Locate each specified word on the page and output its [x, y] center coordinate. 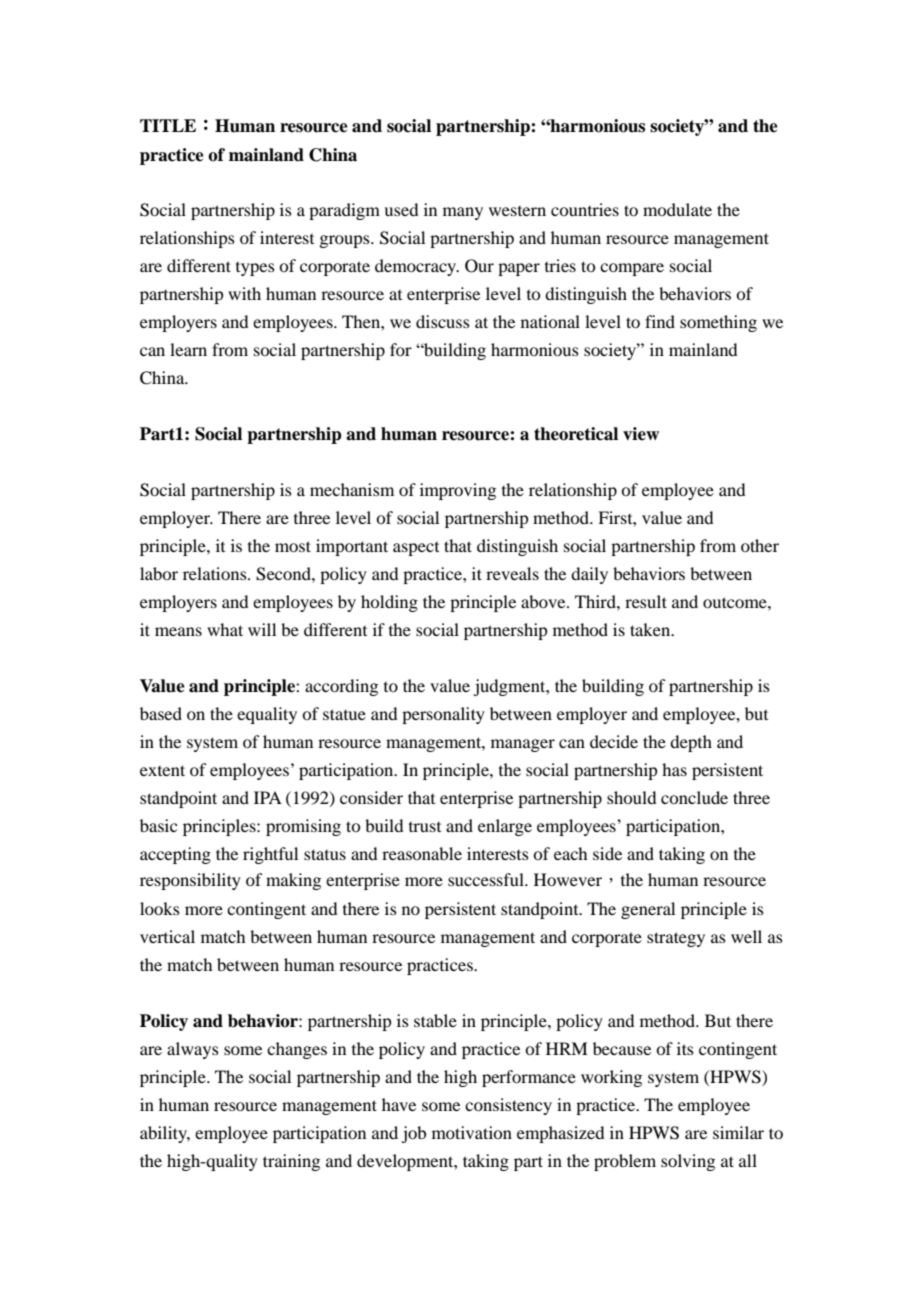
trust [425, 827]
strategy [676, 939]
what [225, 629]
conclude [694, 797]
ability [165, 1134]
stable [435, 1020]
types [255, 269]
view [641, 434]
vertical [167, 936]
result [646, 601]
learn [188, 349]
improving [458, 491]
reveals [512, 573]
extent [162, 770]
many [463, 213]
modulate [677, 209]
